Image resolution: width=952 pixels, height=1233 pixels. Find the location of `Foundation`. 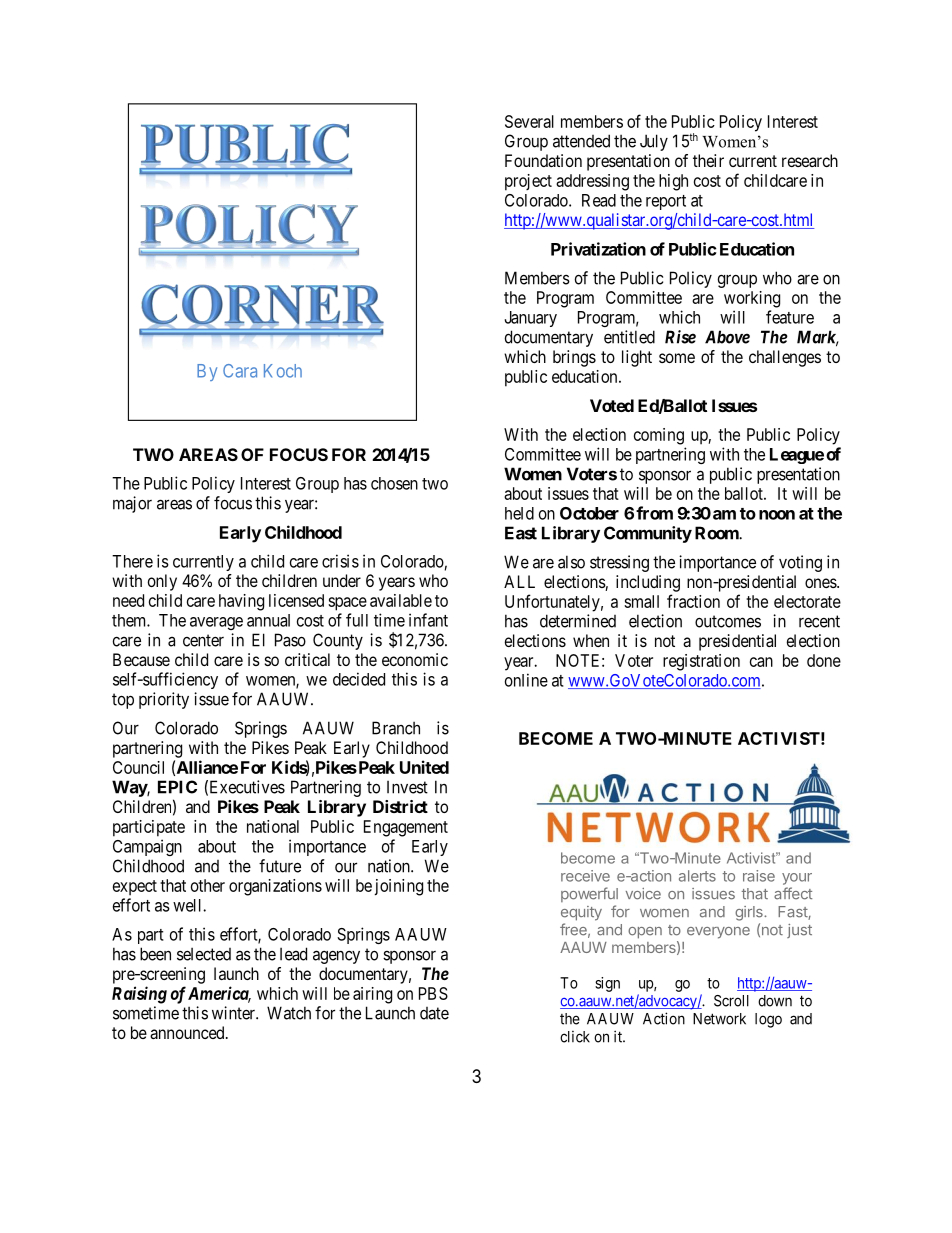

Foundation is located at coordinates (543, 160).
